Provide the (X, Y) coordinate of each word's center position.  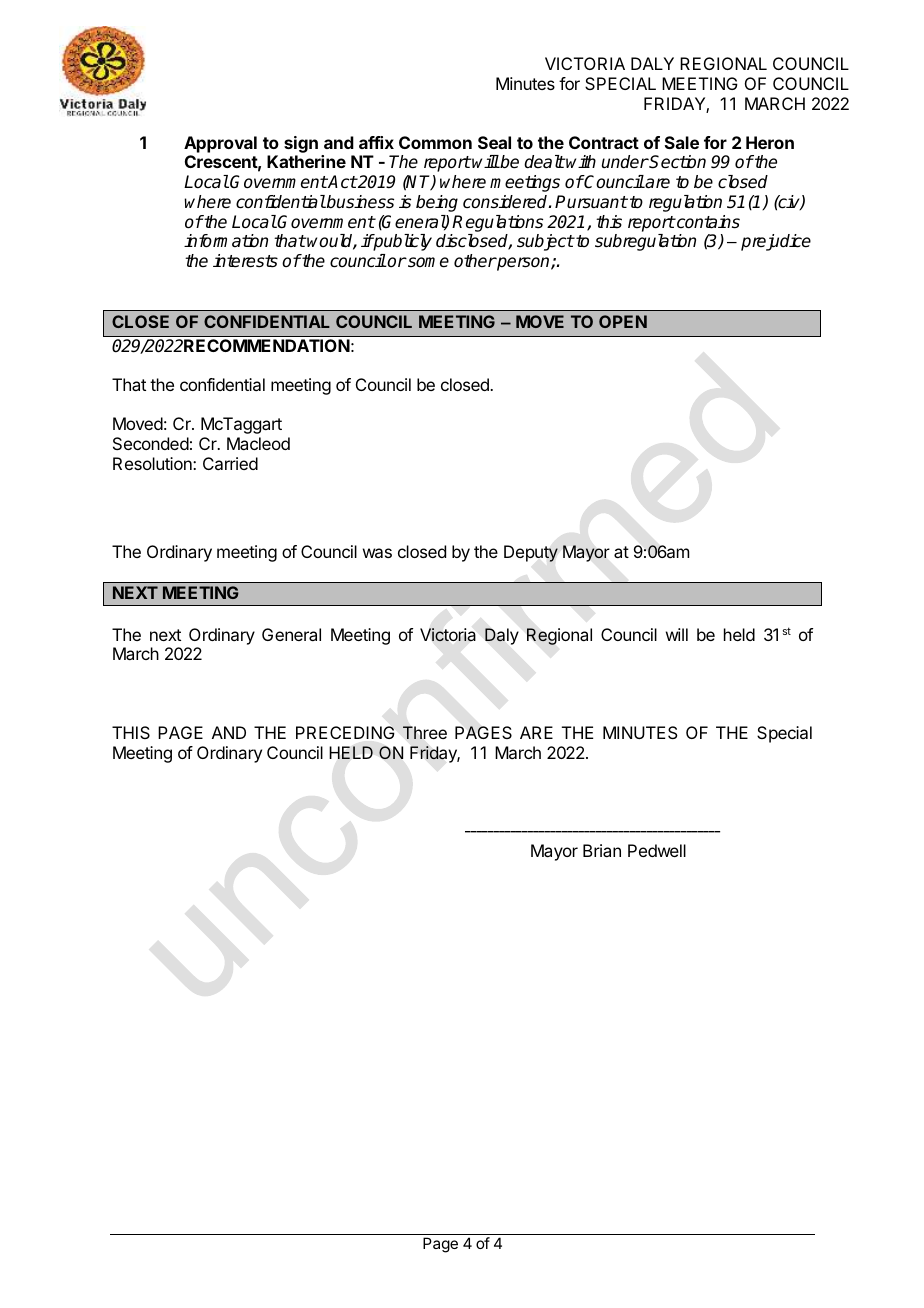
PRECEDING (345, 732)
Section (677, 162)
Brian (602, 850)
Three (425, 732)
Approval (220, 144)
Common (435, 142)
